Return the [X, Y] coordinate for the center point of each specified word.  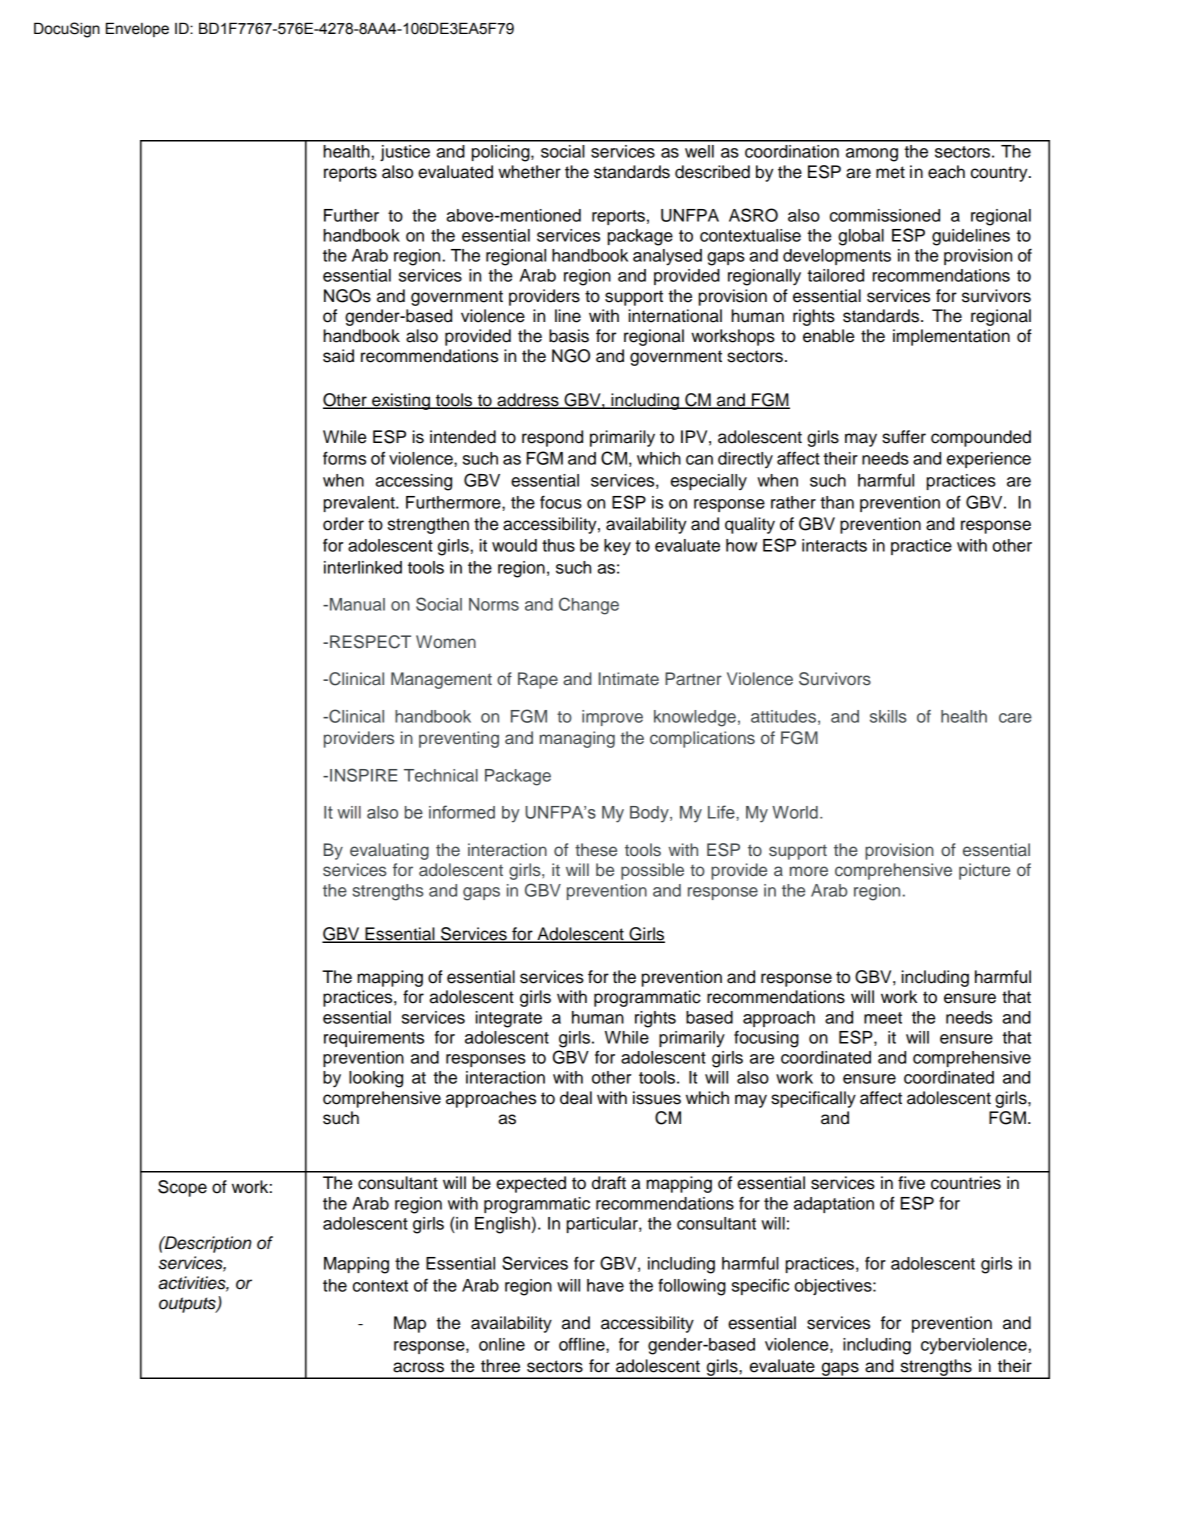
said [338, 356]
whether [529, 172]
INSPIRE [363, 775]
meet [883, 1018]
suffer [904, 437]
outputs [188, 1305]
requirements [374, 1039]
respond [552, 438]
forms [344, 458]
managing [577, 739]
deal [576, 1098]
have [605, 1285]
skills [888, 716]
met [890, 172]
